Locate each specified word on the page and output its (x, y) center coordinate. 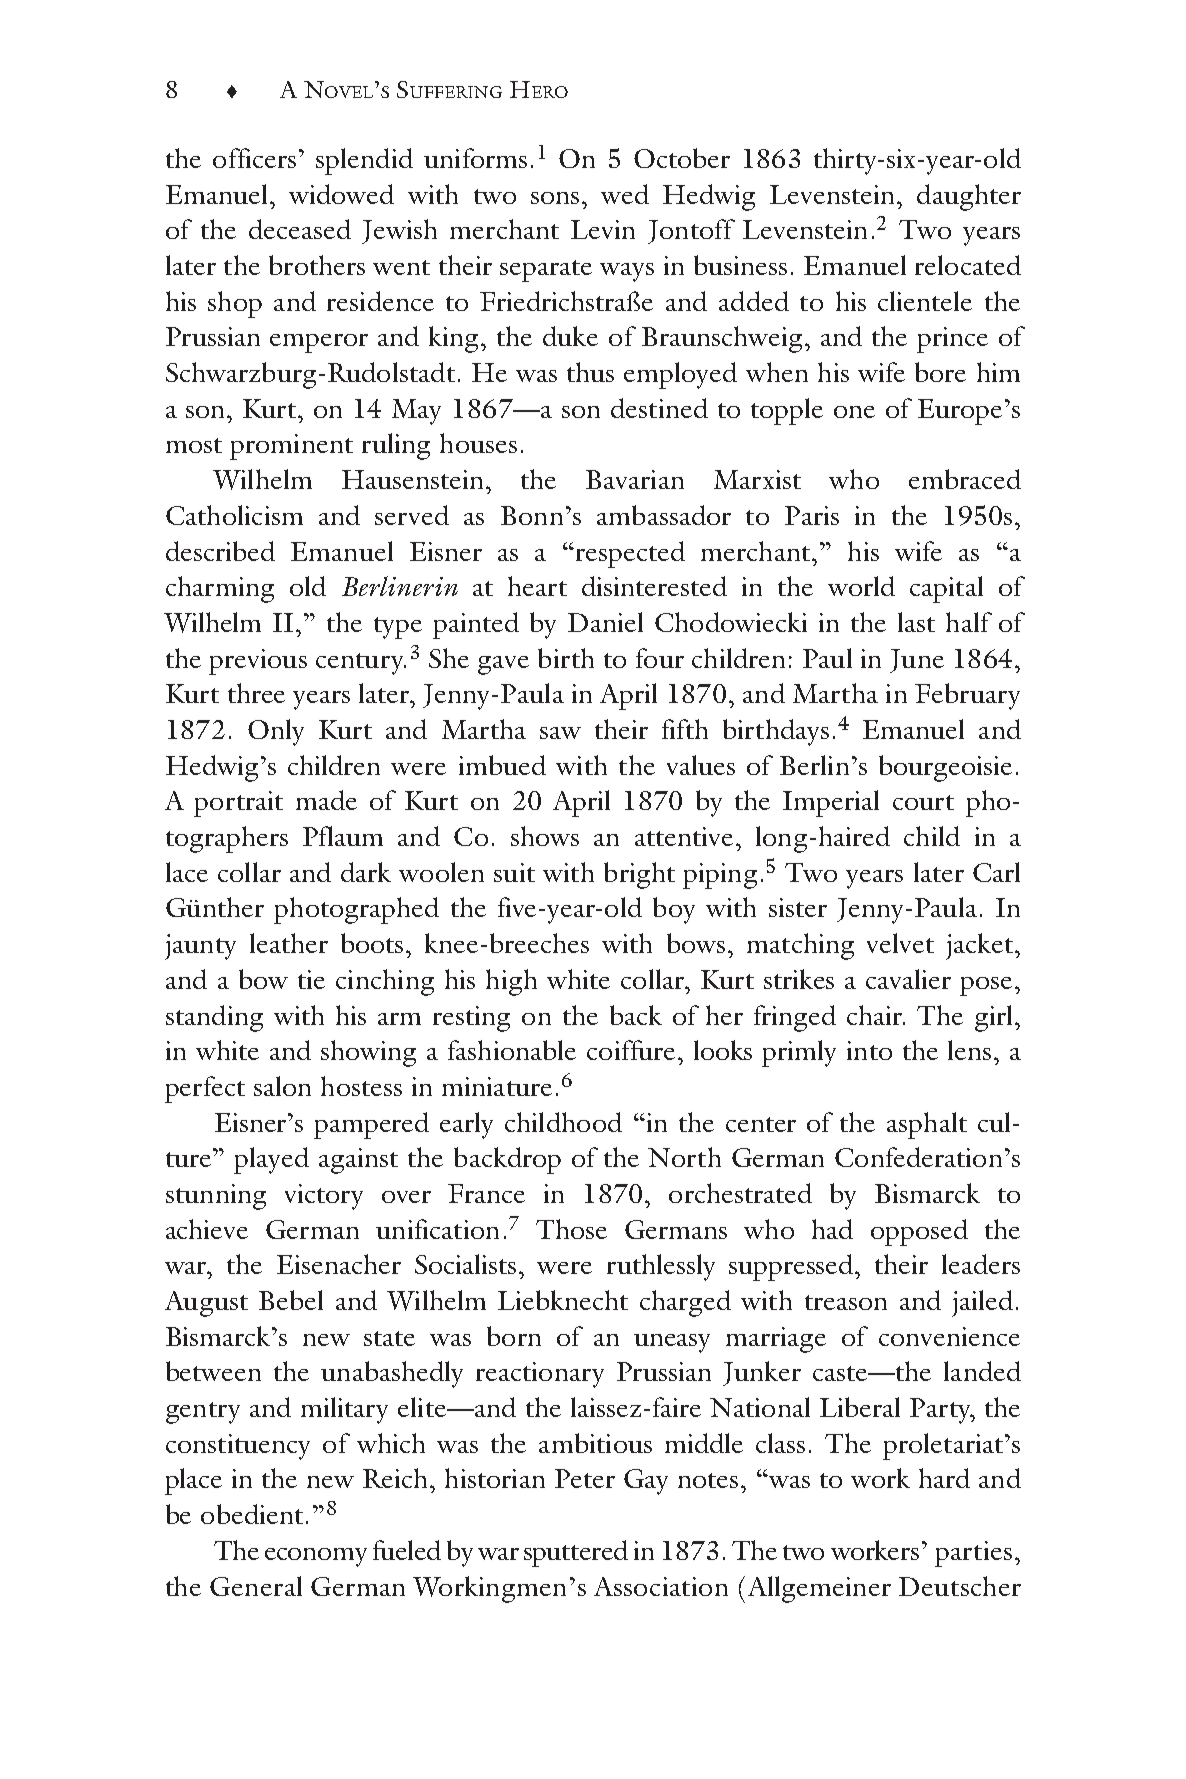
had (832, 1229)
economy (316, 1557)
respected (630, 554)
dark (366, 872)
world (861, 586)
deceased (300, 229)
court (923, 802)
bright (639, 875)
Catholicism (234, 515)
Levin (603, 229)
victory (324, 1197)
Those (571, 1229)
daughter (969, 197)
